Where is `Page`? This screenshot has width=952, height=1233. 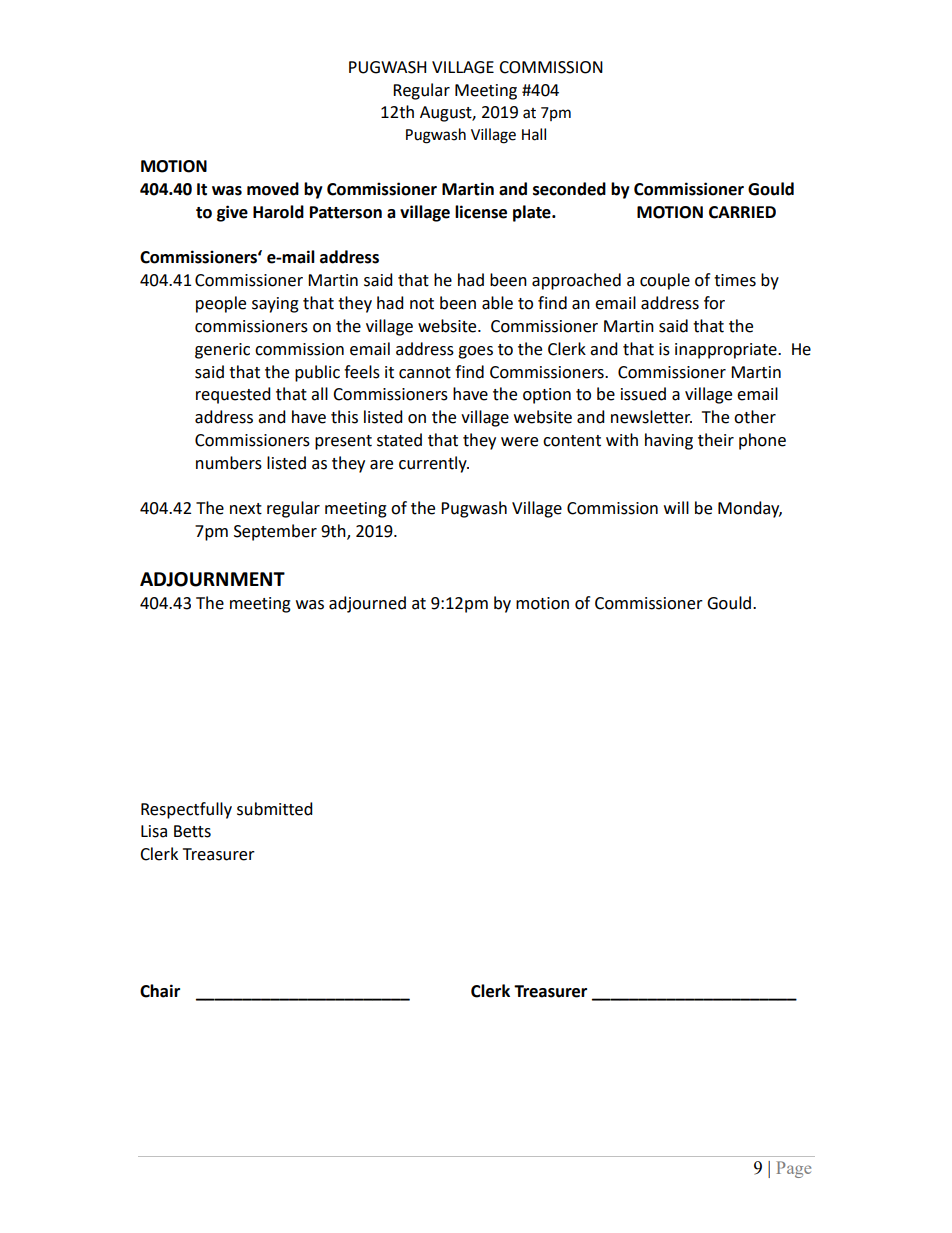 Page is located at coordinates (793, 1169).
